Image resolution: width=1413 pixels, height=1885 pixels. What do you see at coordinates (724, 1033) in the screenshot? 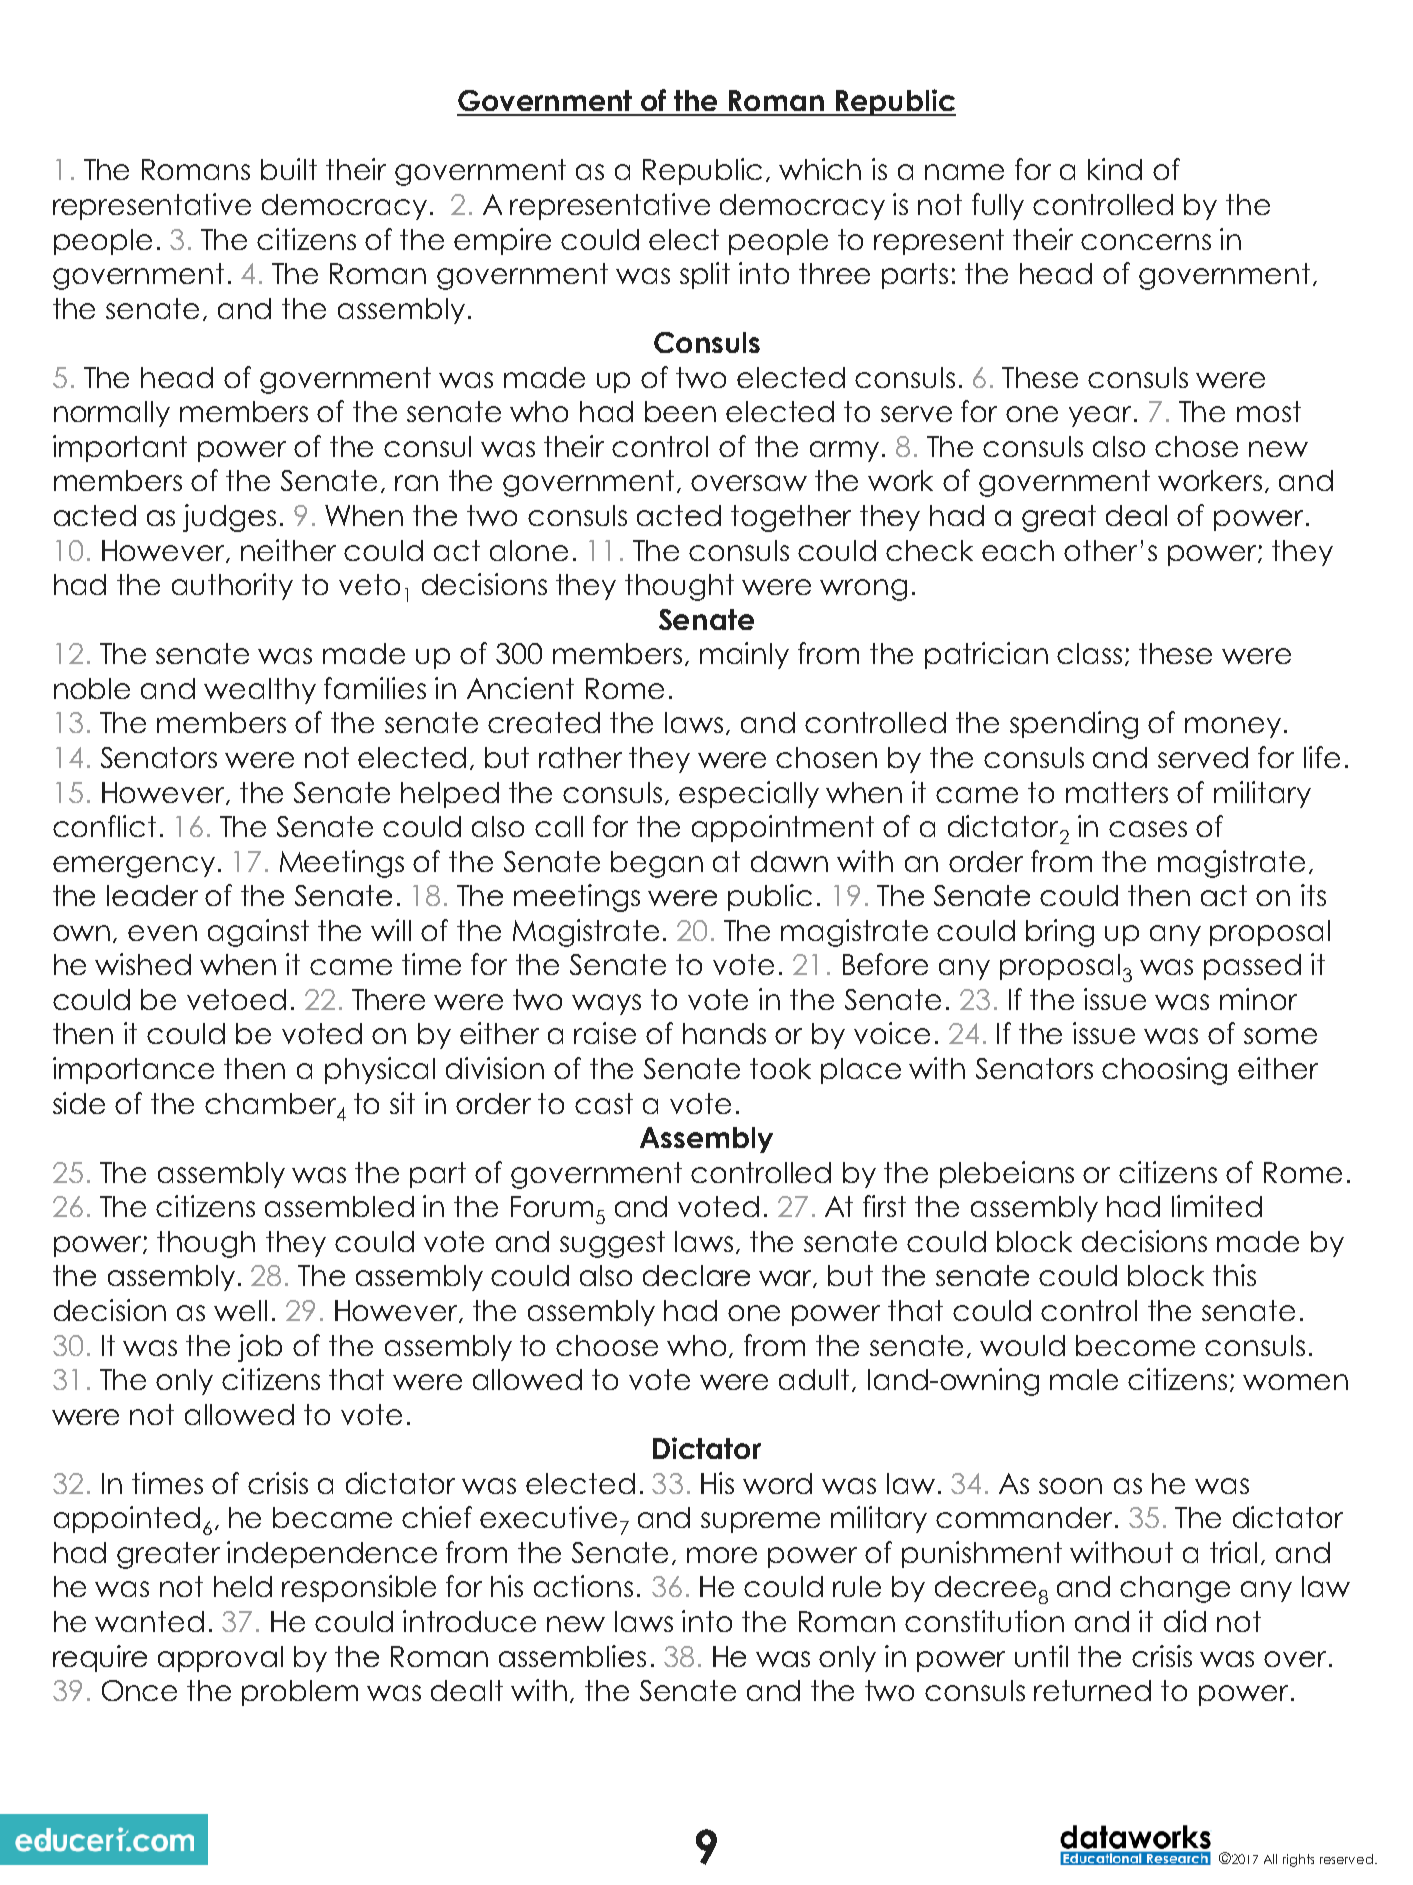
I see `hands` at bounding box center [724, 1033].
